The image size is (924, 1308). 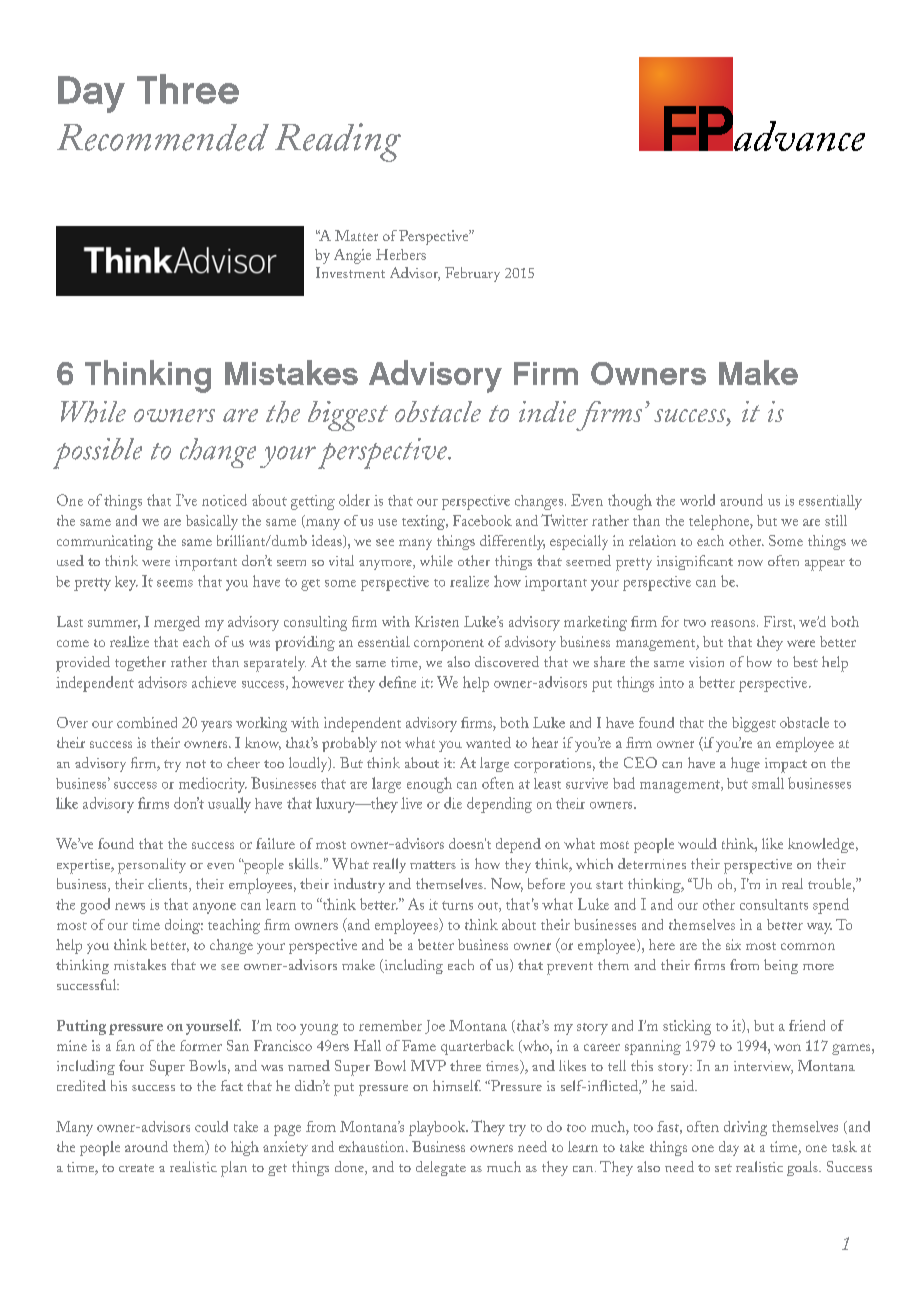 I want to click on could, so click(x=211, y=1126).
